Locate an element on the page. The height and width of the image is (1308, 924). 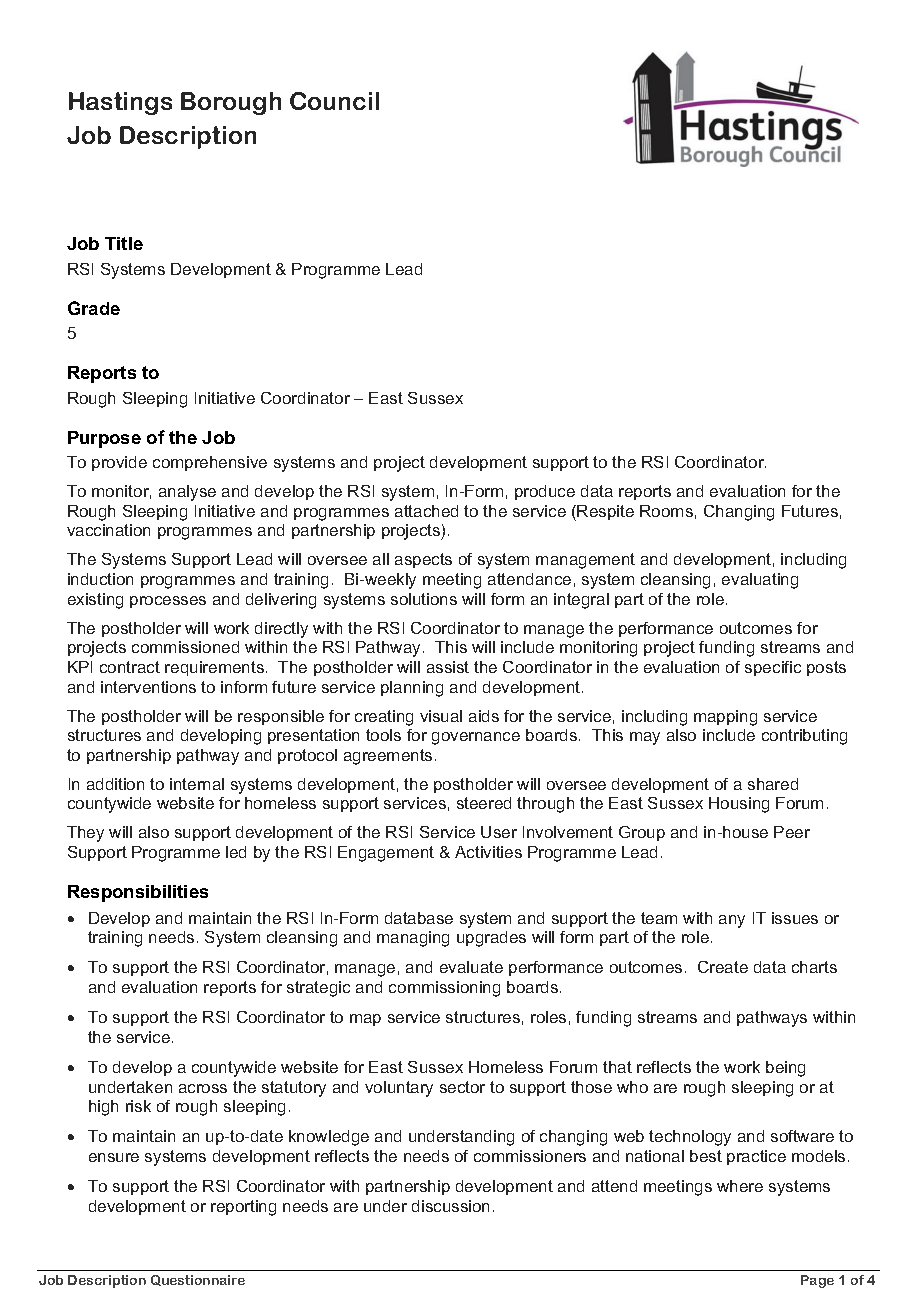
mapping is located at coordinates (725, 718).
